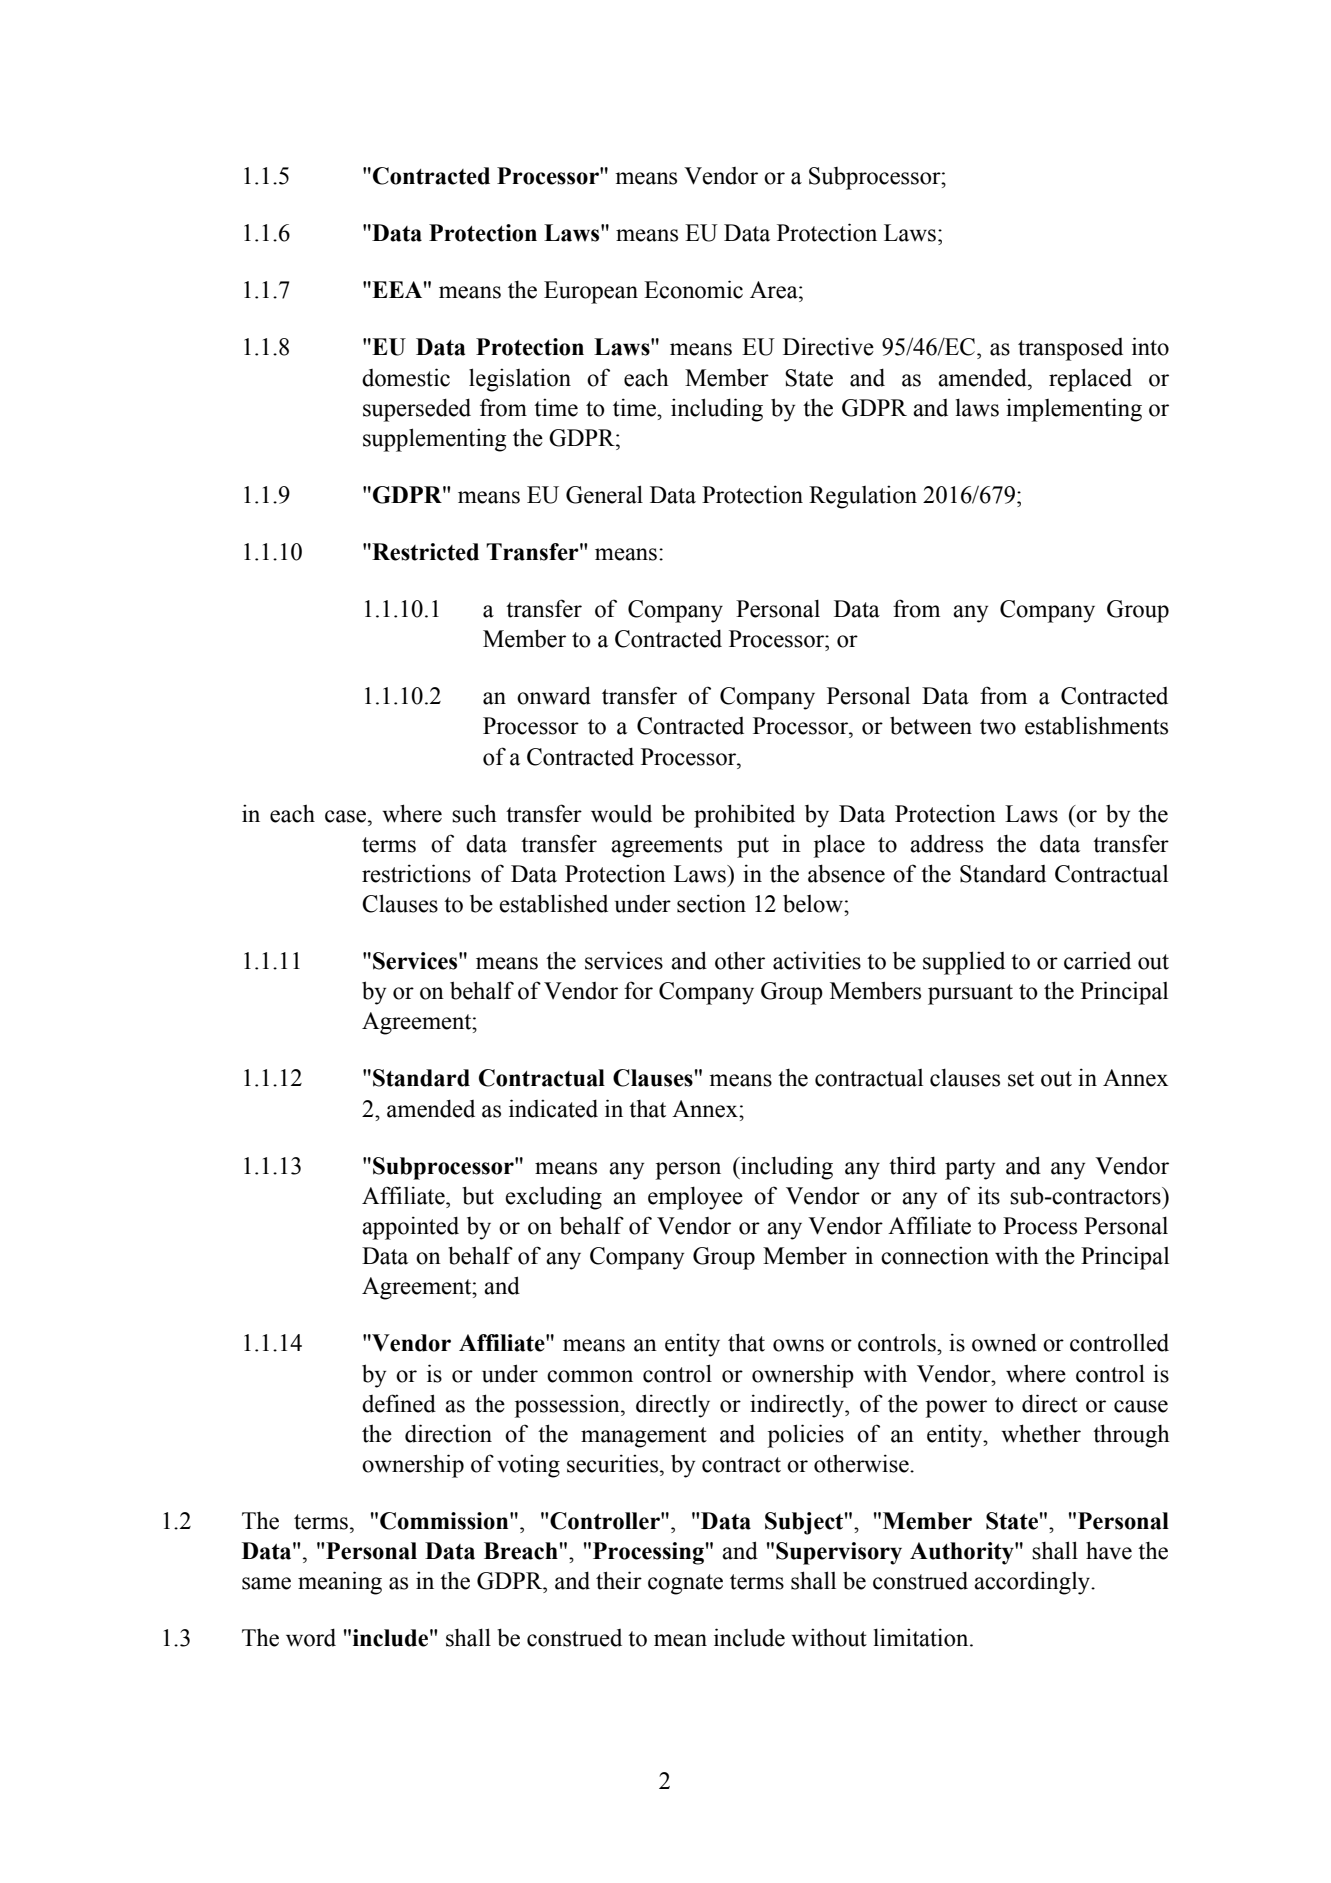  What do you see at coordinates (474, 814) in the page?
I see `such` at bounding box center [474, 814].
